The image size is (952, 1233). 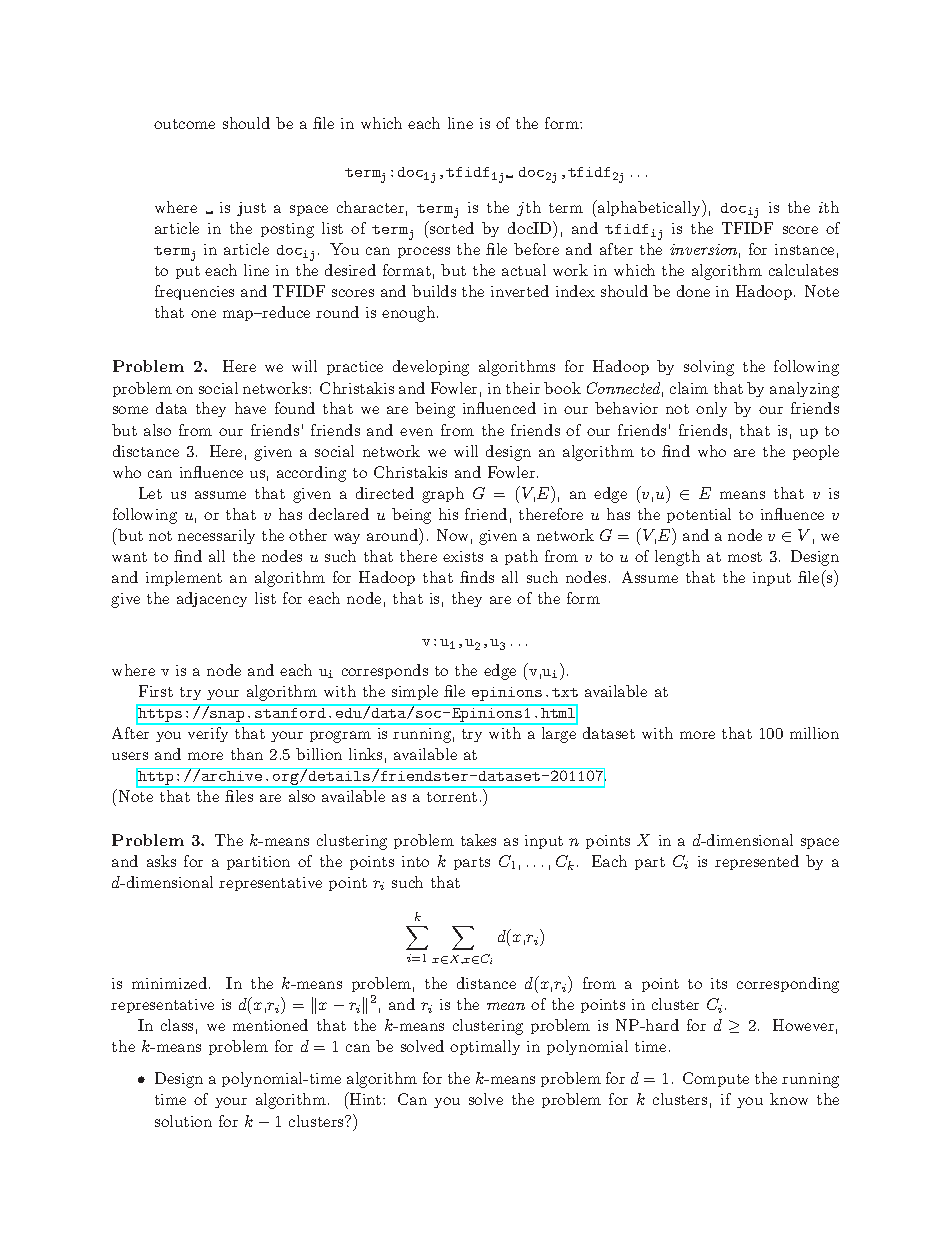 I want to click on takes, so click(x=478, y=840).
